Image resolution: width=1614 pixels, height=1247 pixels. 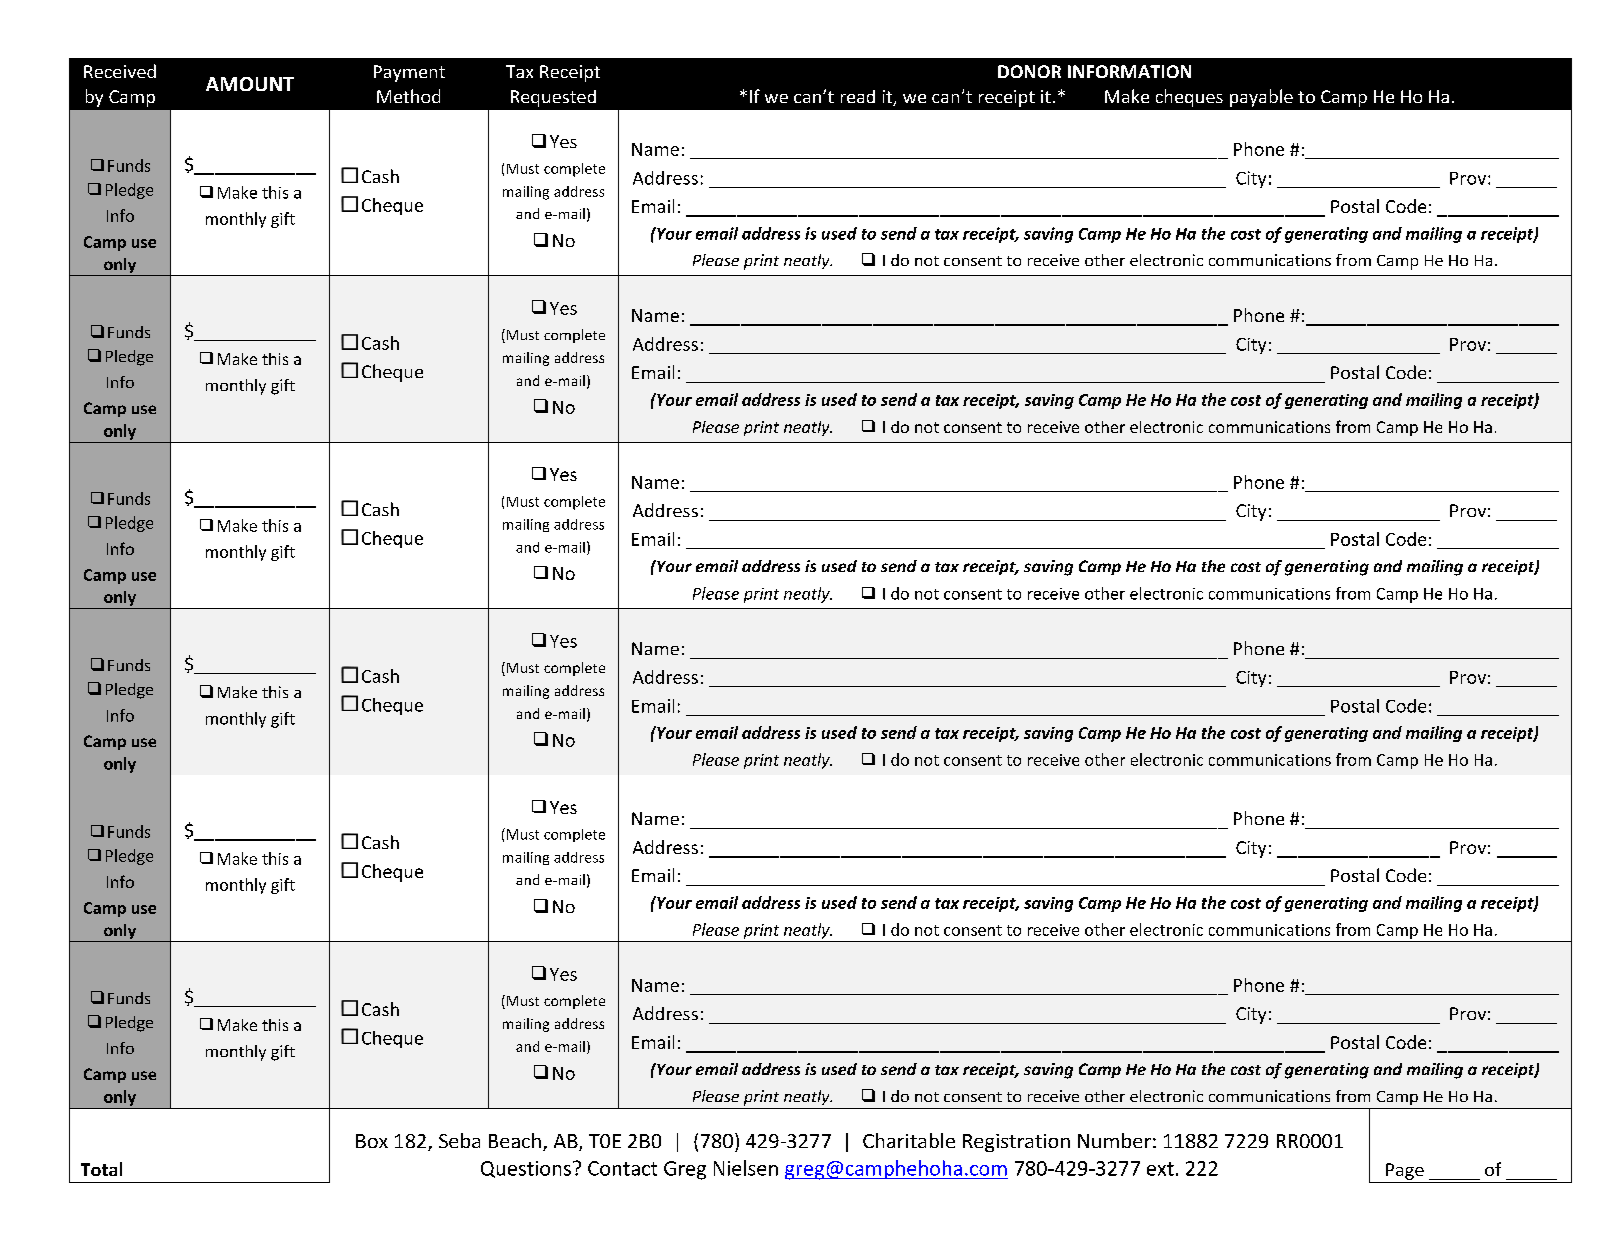 I want to click on ext, so click(x=1160, y=1169).
